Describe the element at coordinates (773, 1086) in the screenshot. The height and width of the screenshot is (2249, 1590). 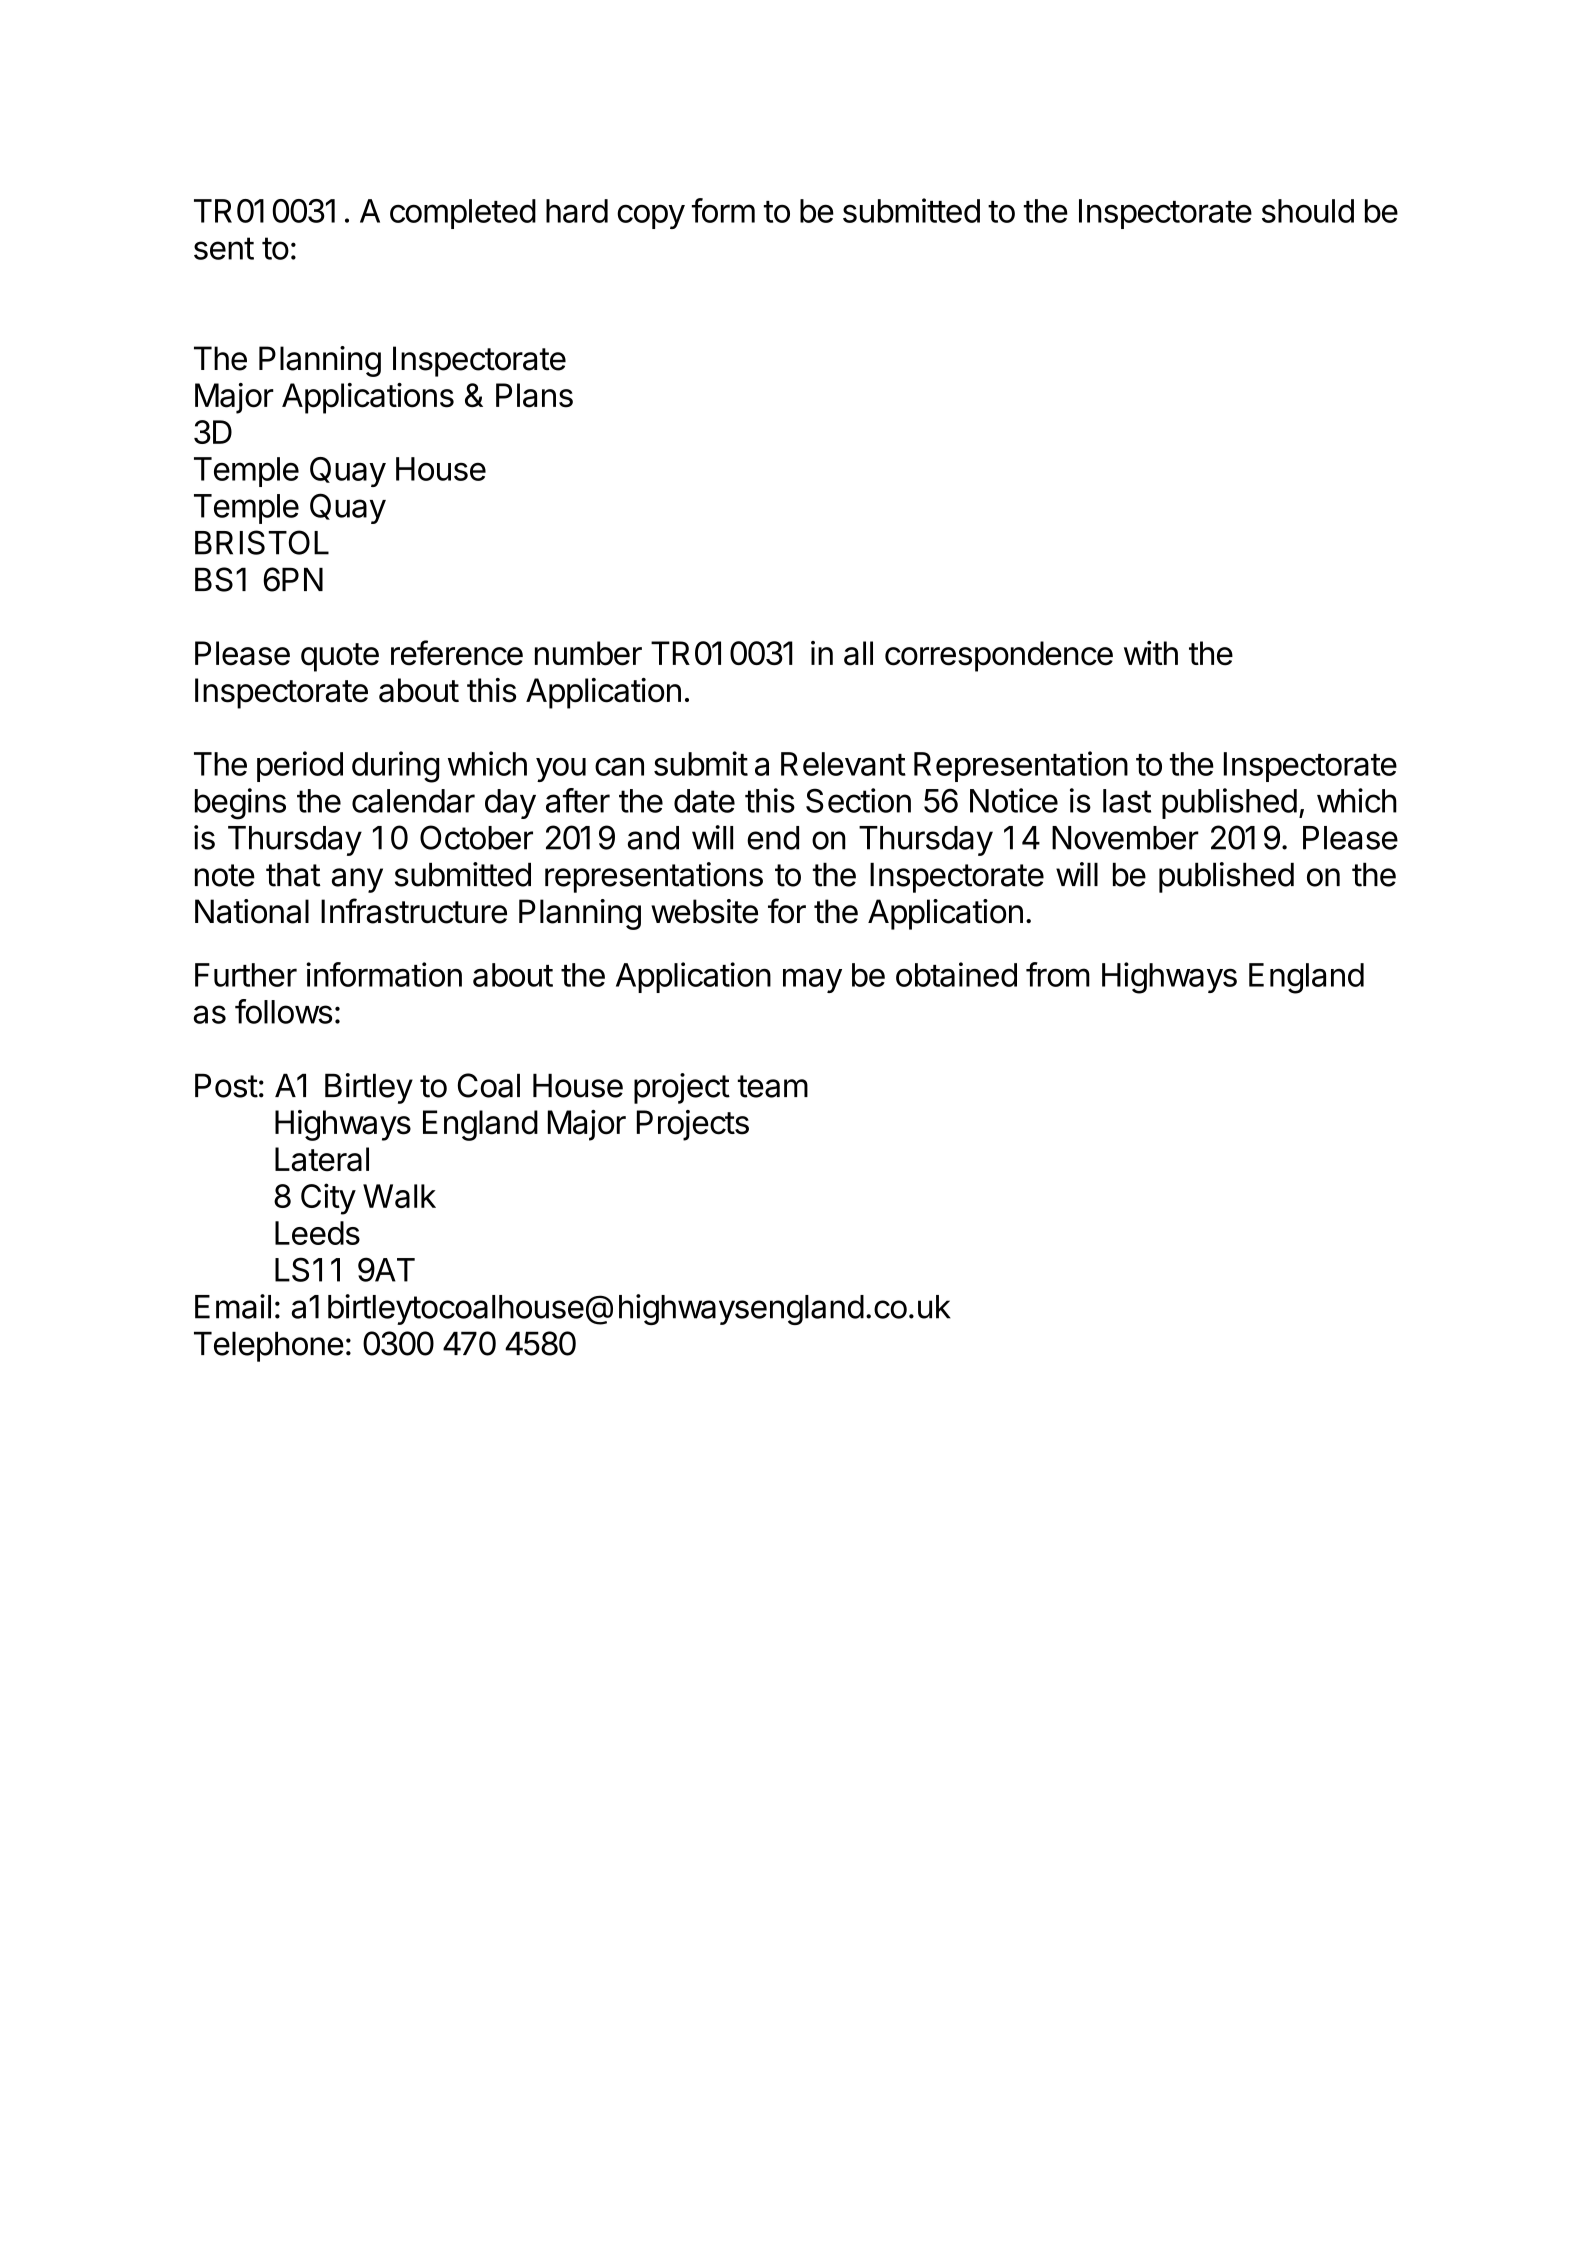
I see `team` at that location.
